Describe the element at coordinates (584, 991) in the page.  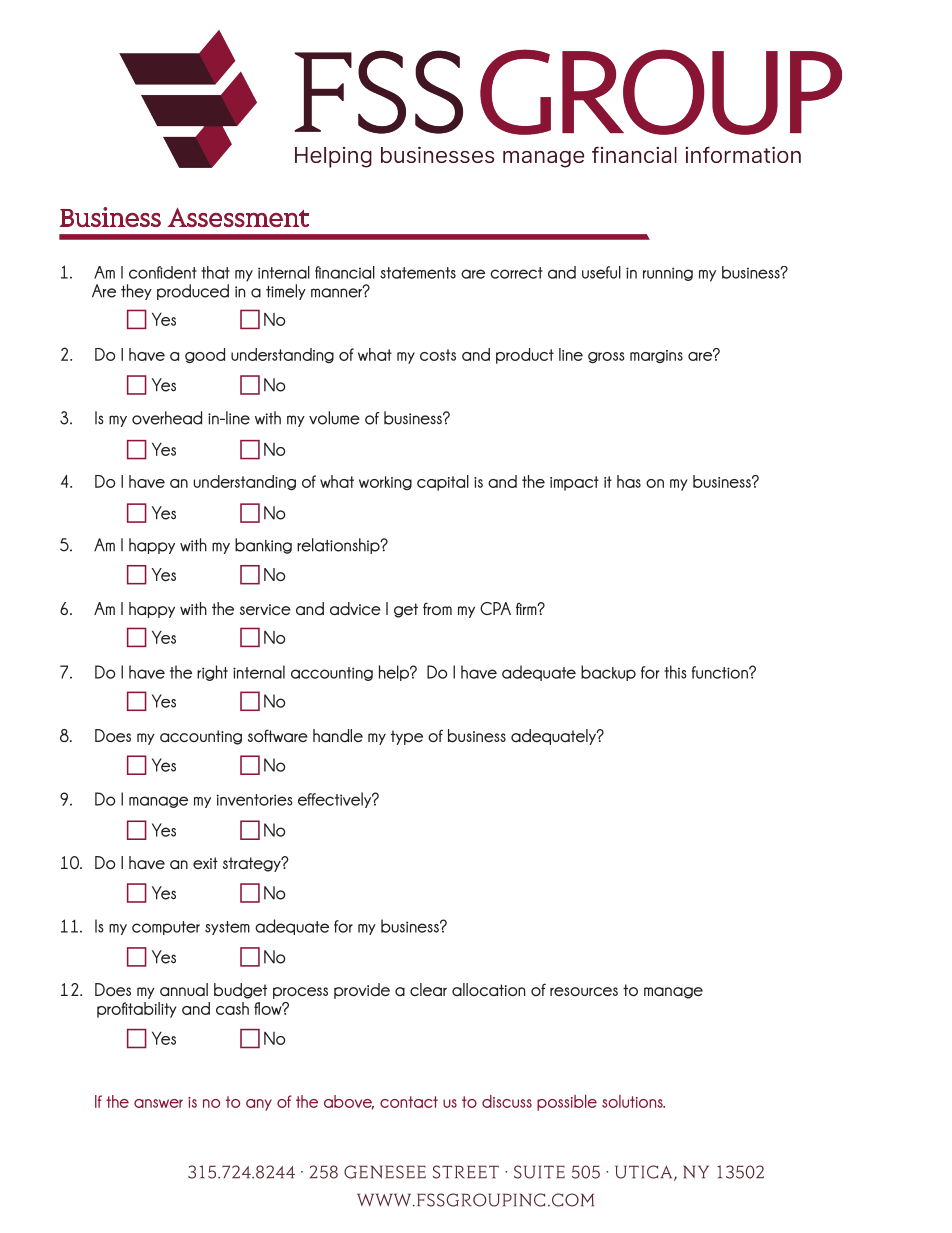
I see `resources` at that location.
